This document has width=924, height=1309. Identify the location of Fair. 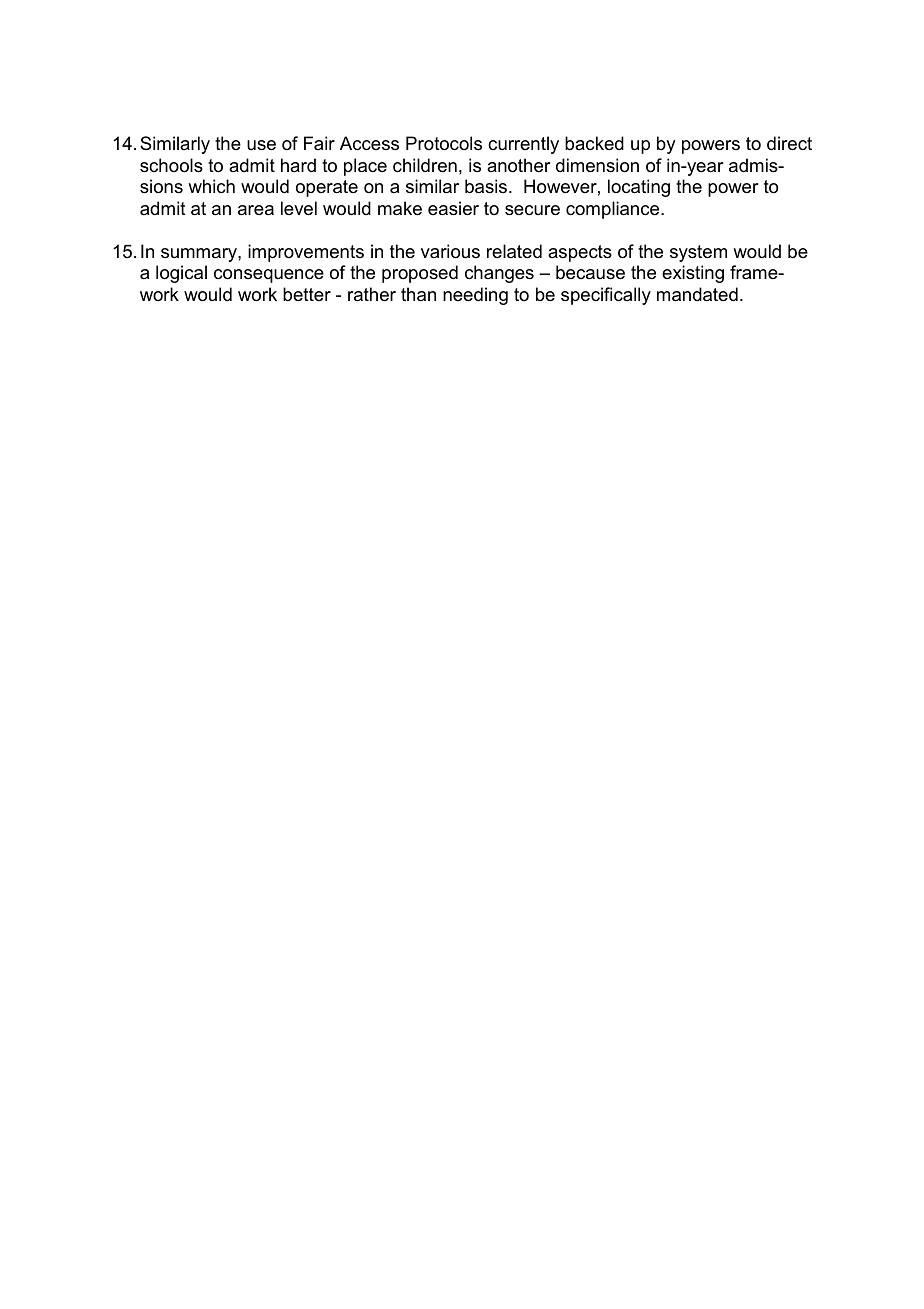
(319, 143).
